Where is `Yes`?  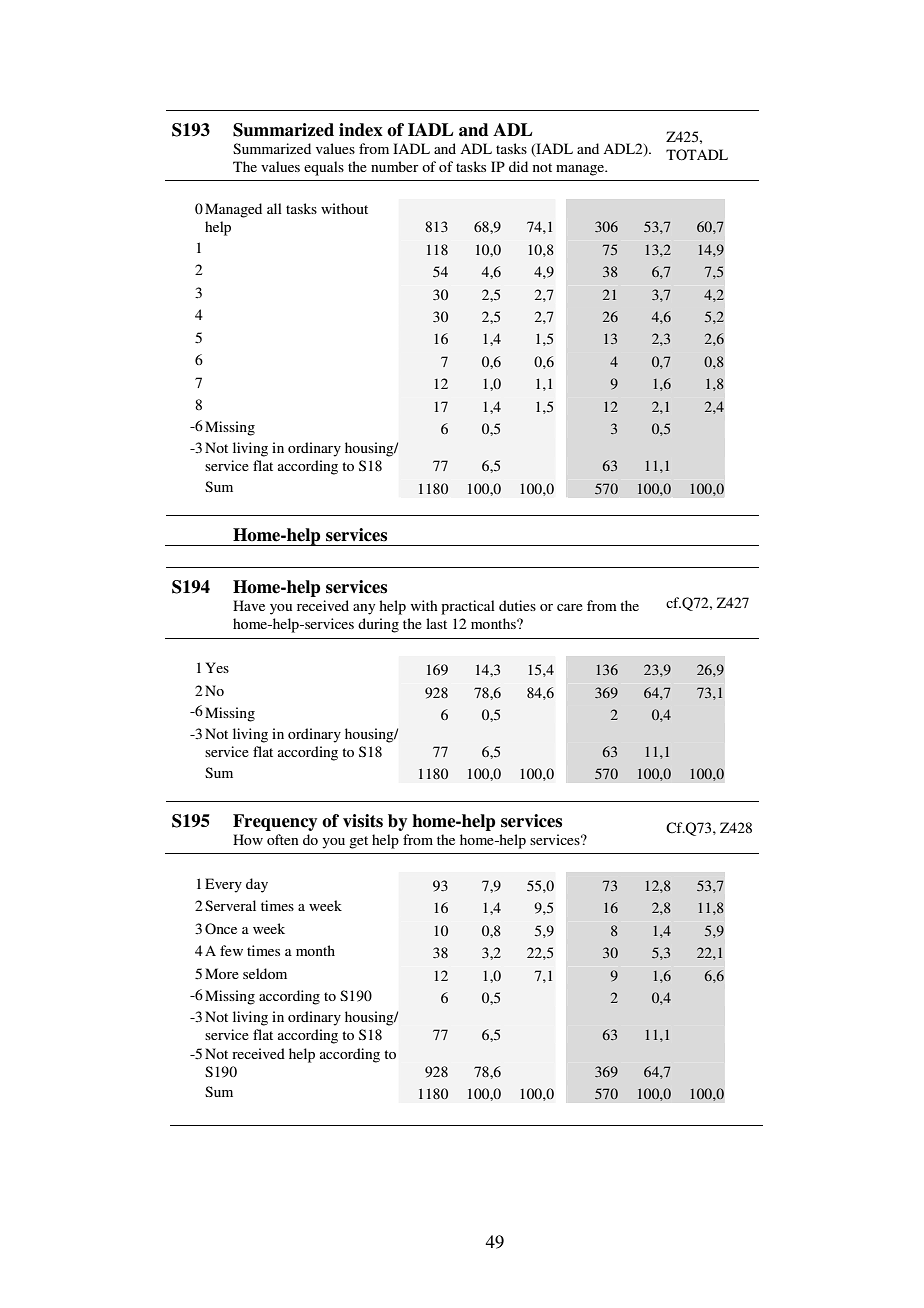 Yes is located at coordinates (217, 667).
